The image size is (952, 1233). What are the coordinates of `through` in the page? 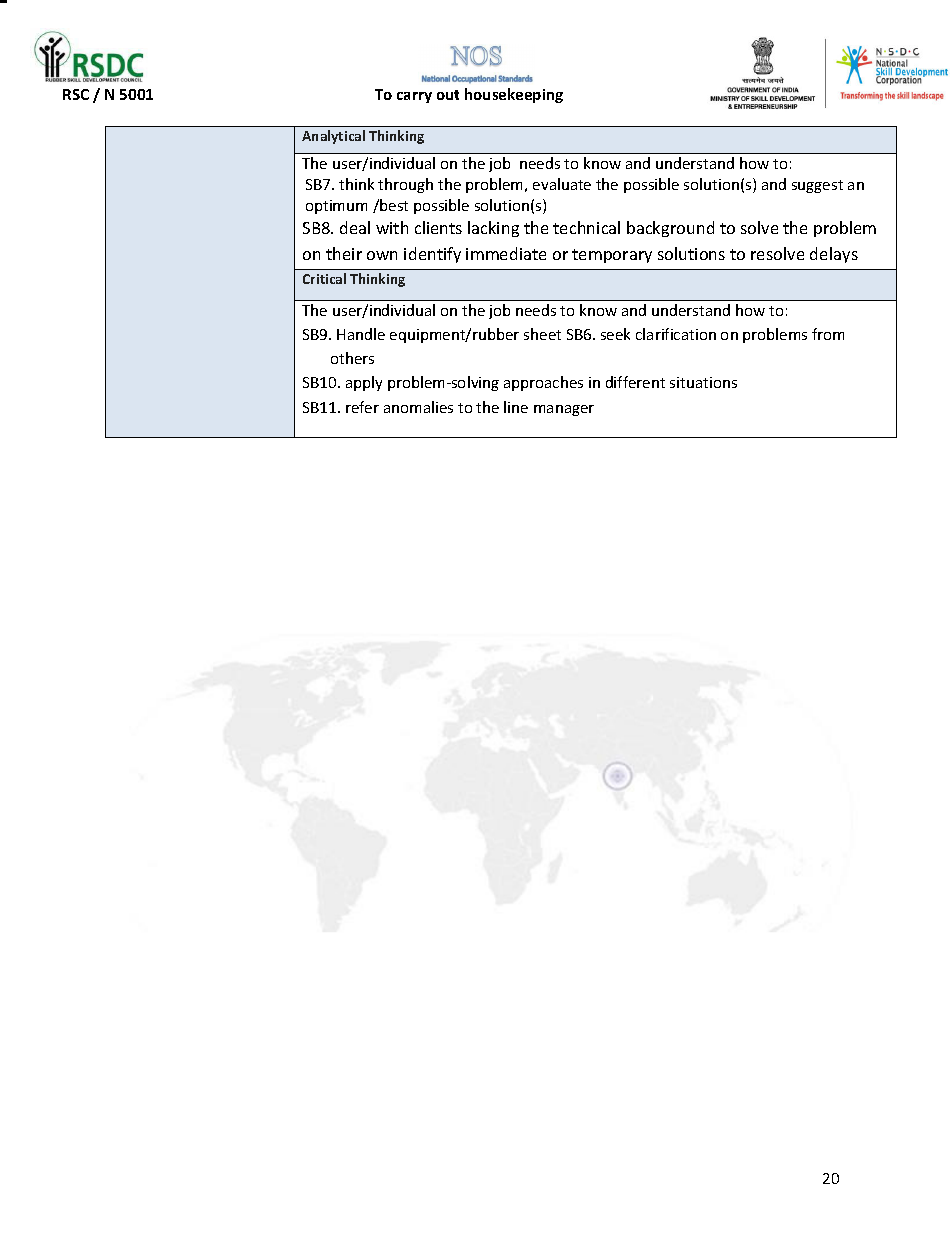 It's located at (405, 185).
